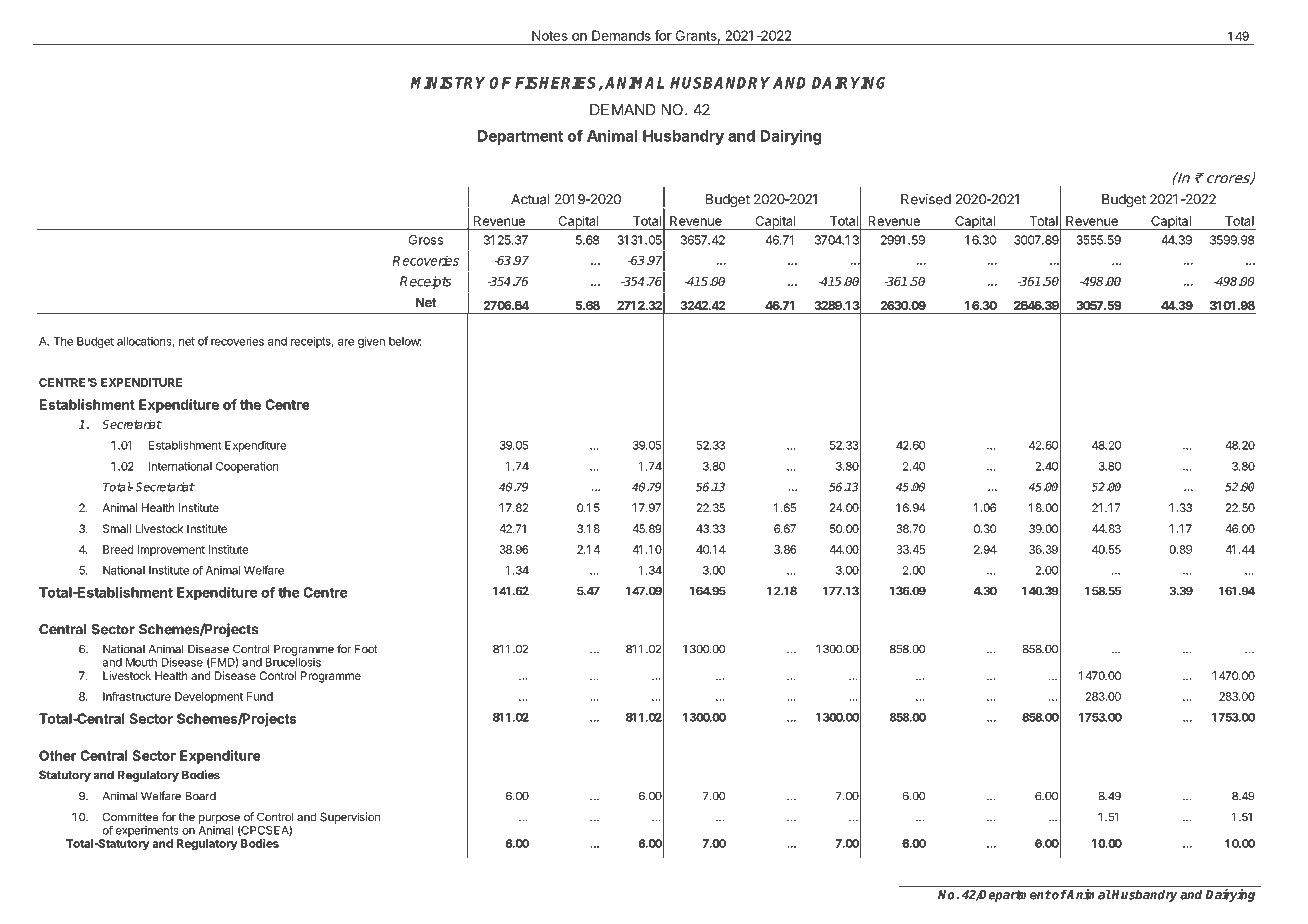 Image resolution: width=1308 pixels, height=924 pixels. I want to click on Supervision, so click(350, 818).
